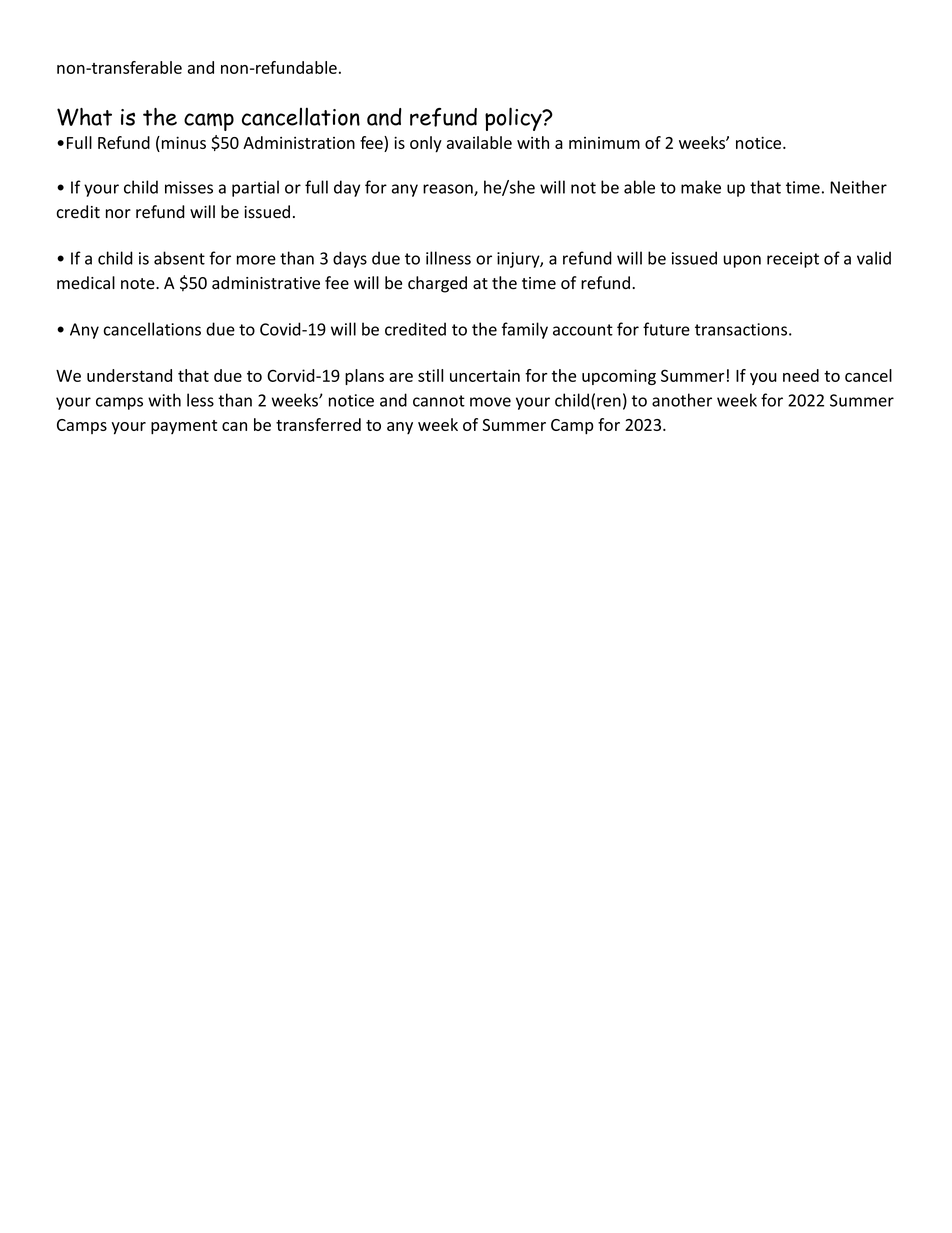  Describe the element at coordinates (182, 142) in the document. I see `minus` at that location.
